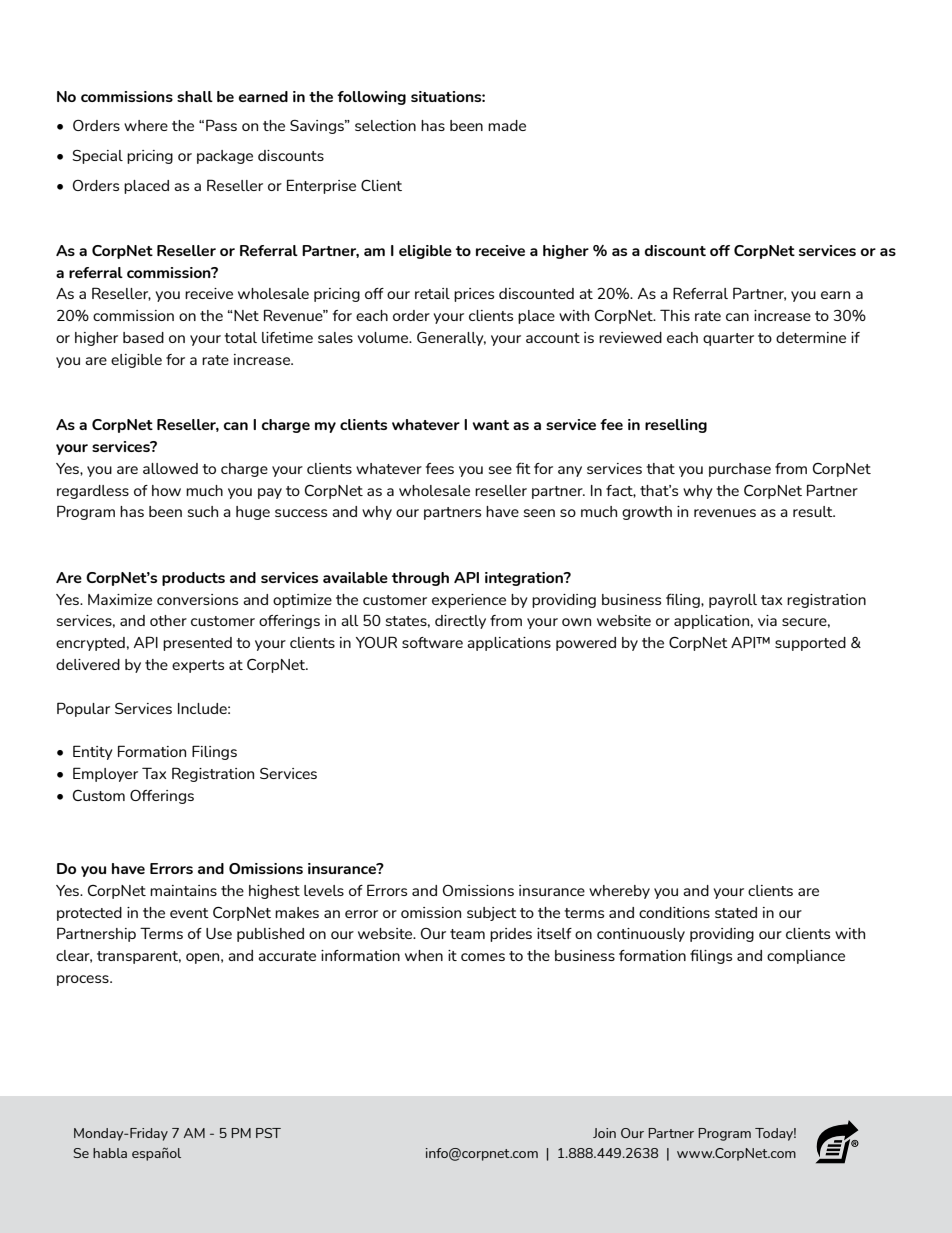 The width and height of the screenshot is (952, 1233). I want to click on stated, so click(736, 912).
